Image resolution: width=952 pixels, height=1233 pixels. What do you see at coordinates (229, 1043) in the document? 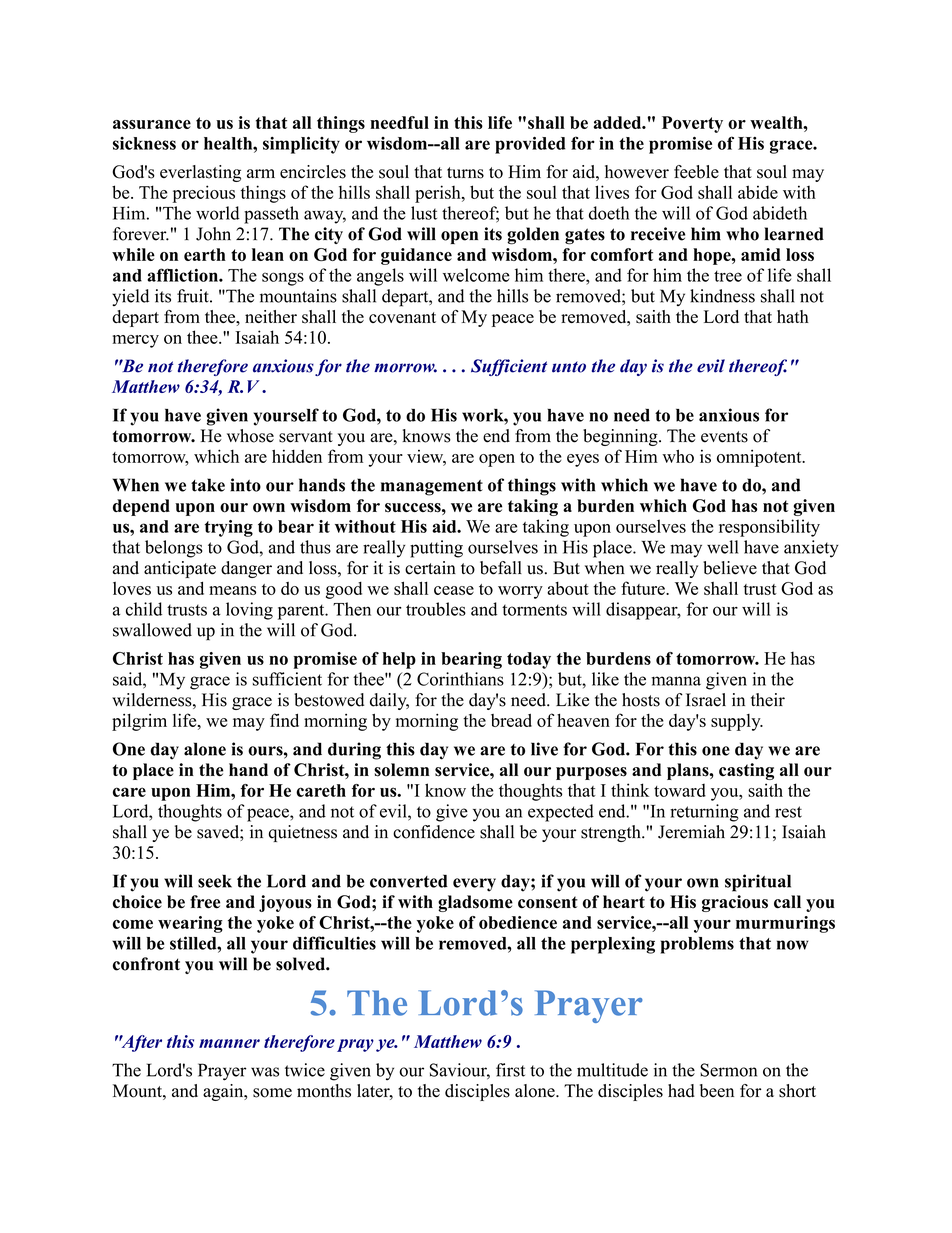
I see `manner` at bounding box center [229, 1043].
